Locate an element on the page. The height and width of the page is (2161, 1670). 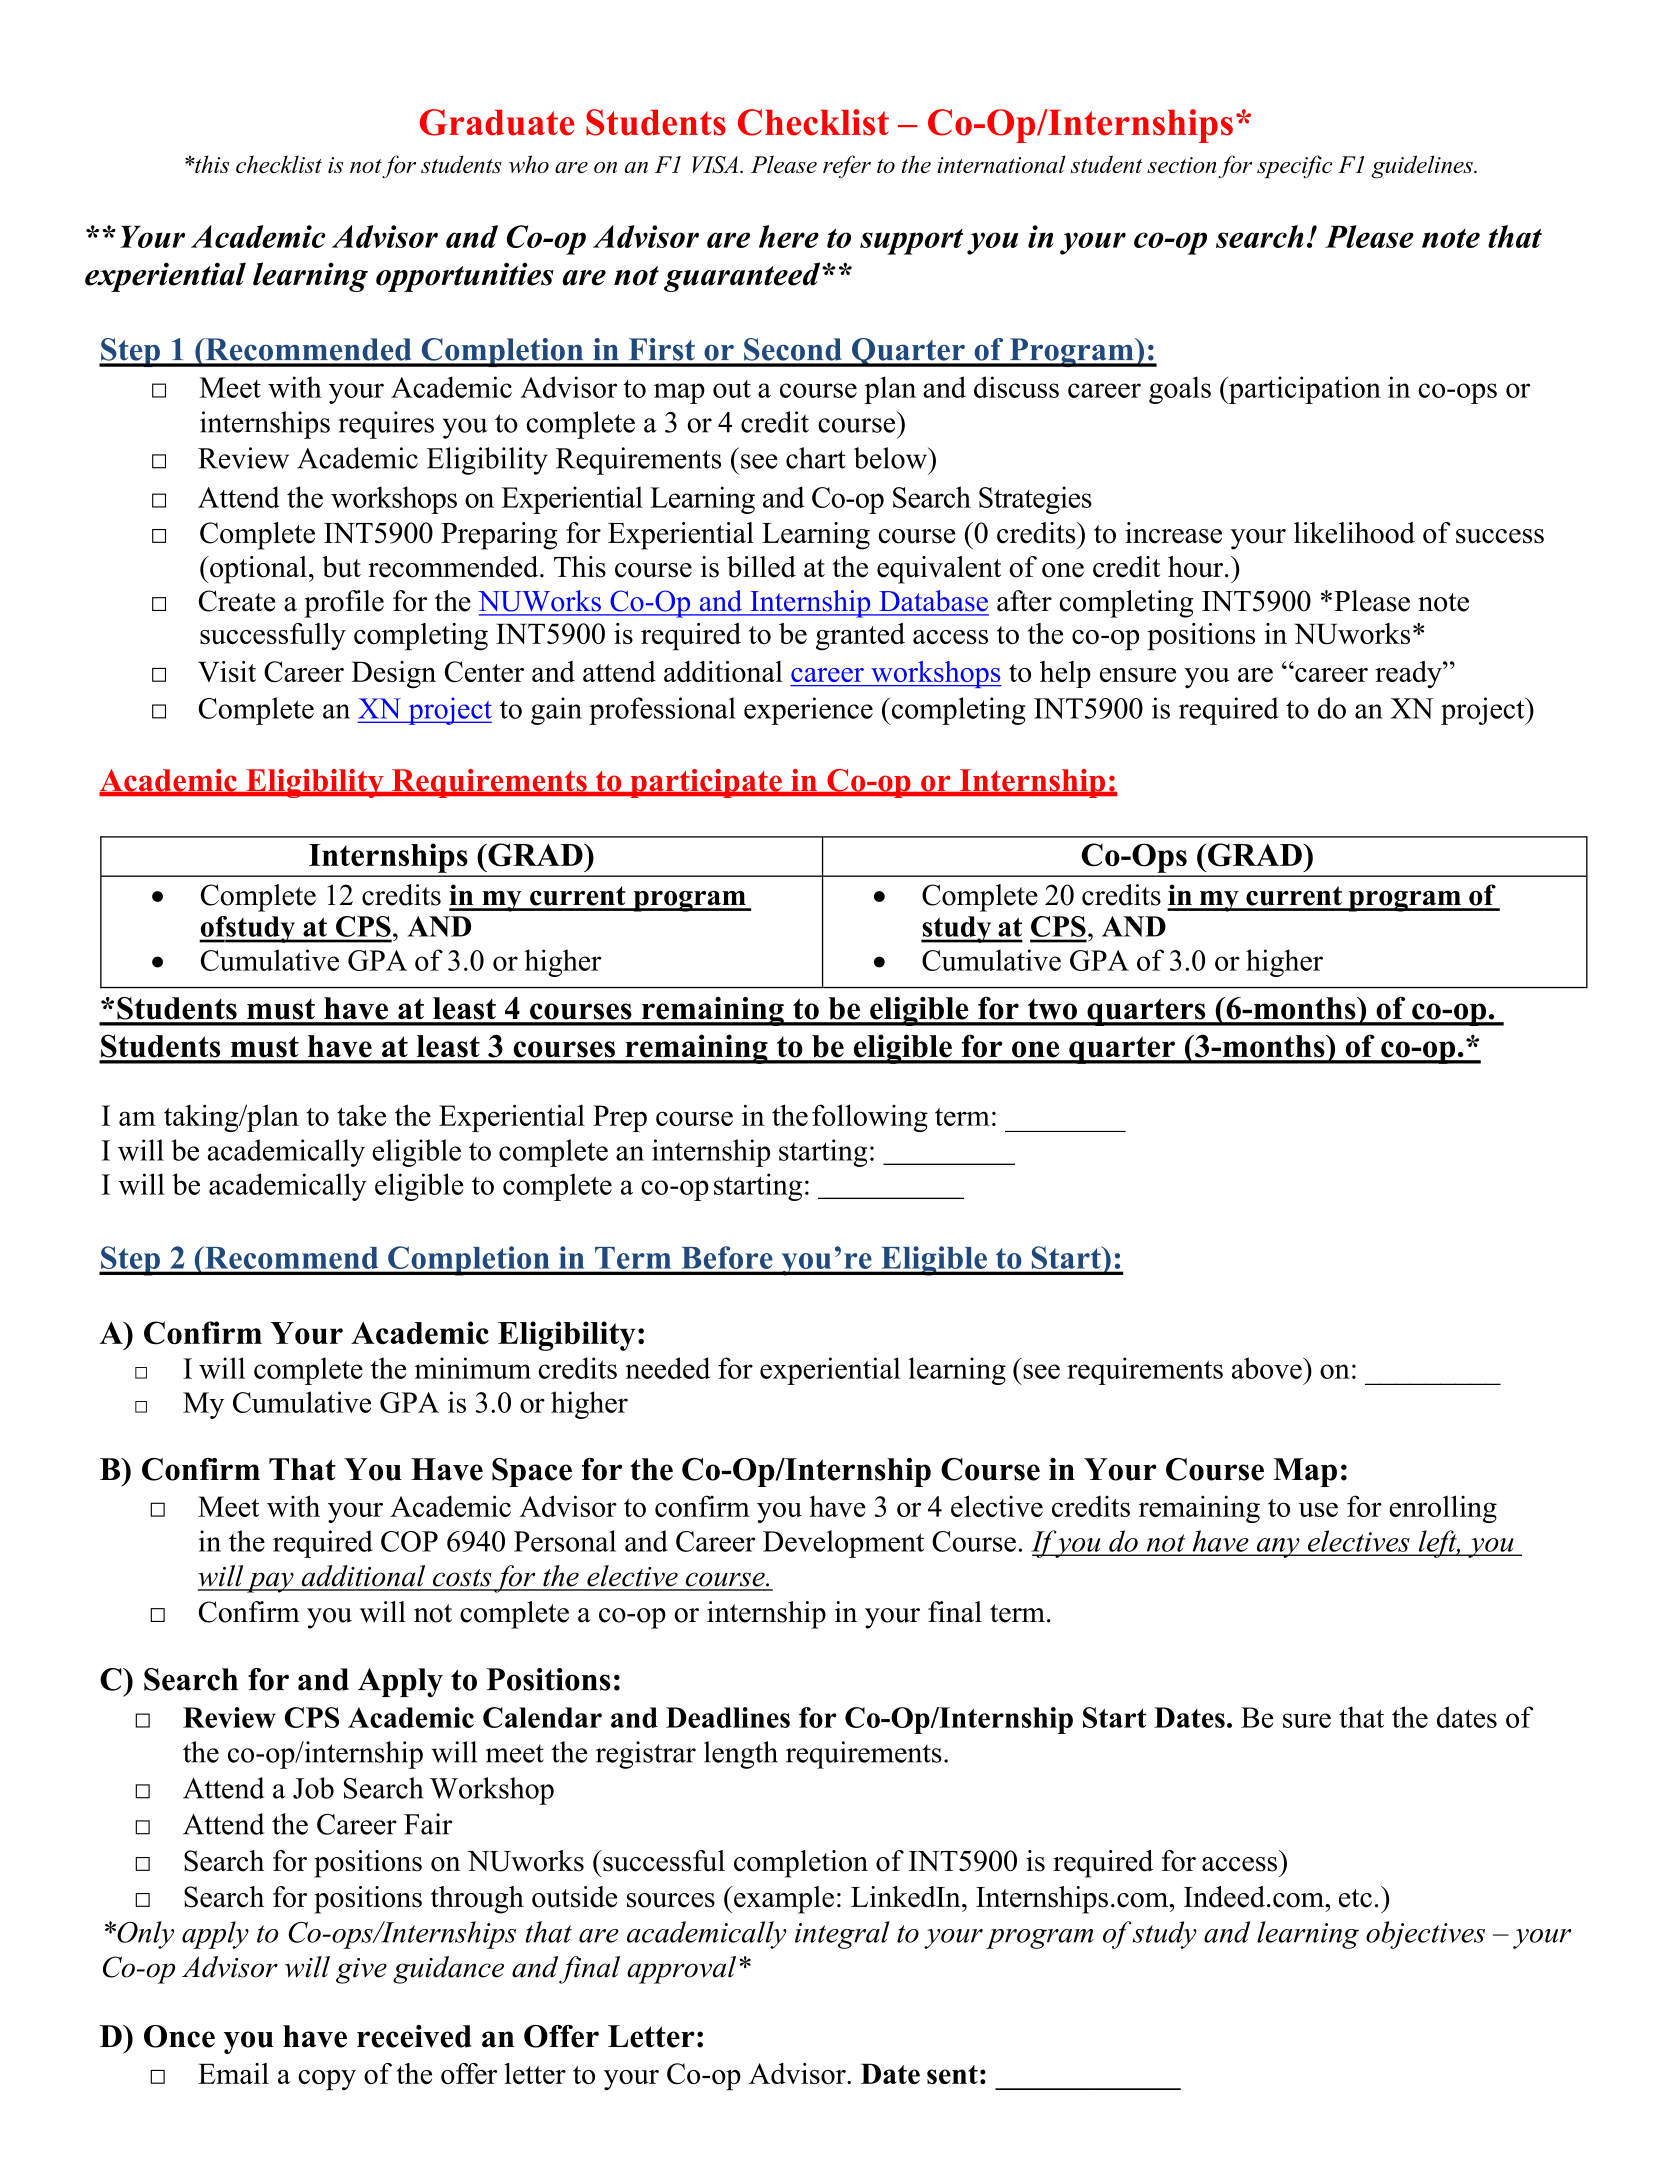
opportunities is located at coordinates (465, 277).
